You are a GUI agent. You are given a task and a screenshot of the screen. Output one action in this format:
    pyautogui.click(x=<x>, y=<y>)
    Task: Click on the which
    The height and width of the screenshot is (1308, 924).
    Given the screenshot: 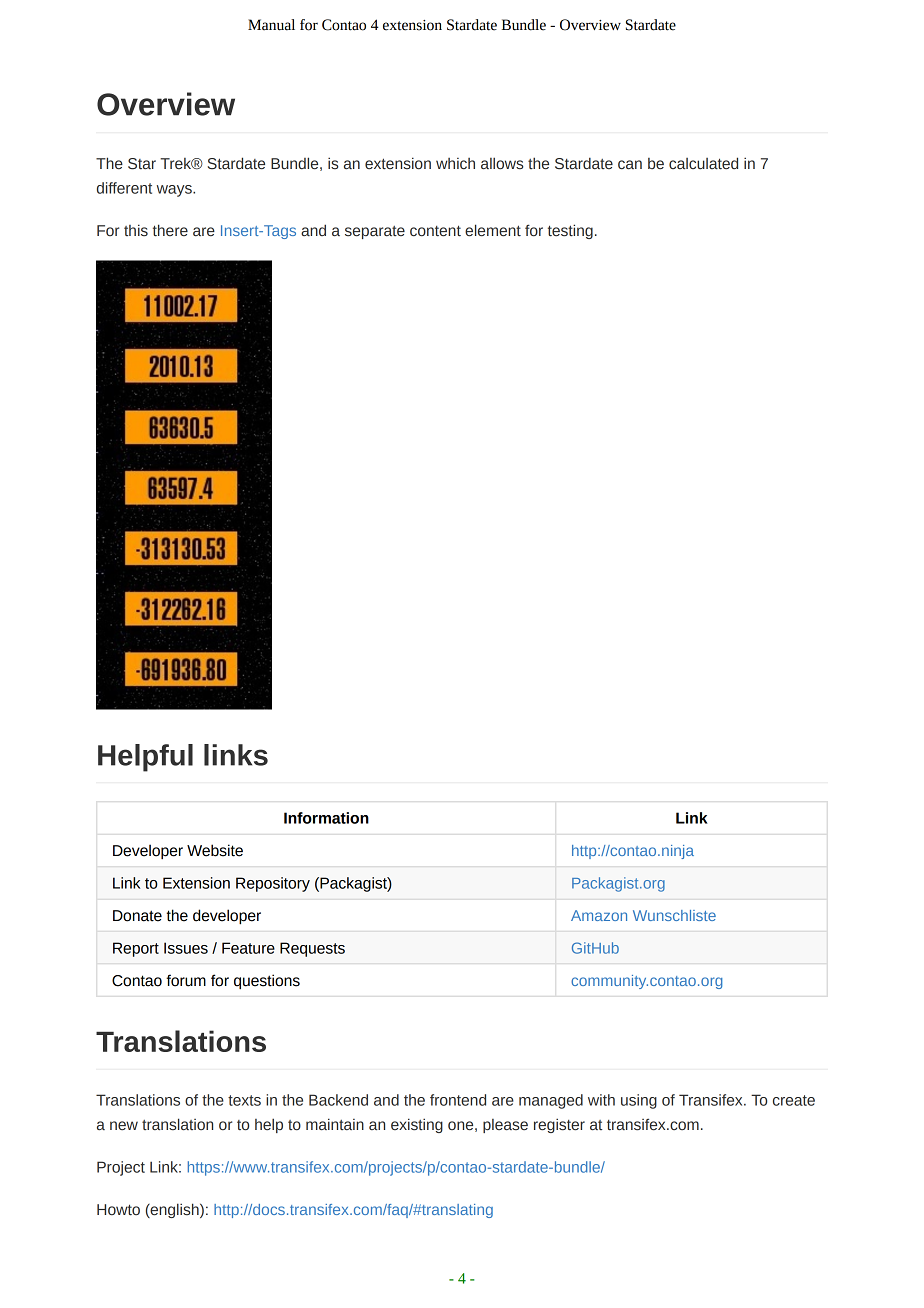 What is the action you would take?
    pyautogui.click(x=455, y=164)
